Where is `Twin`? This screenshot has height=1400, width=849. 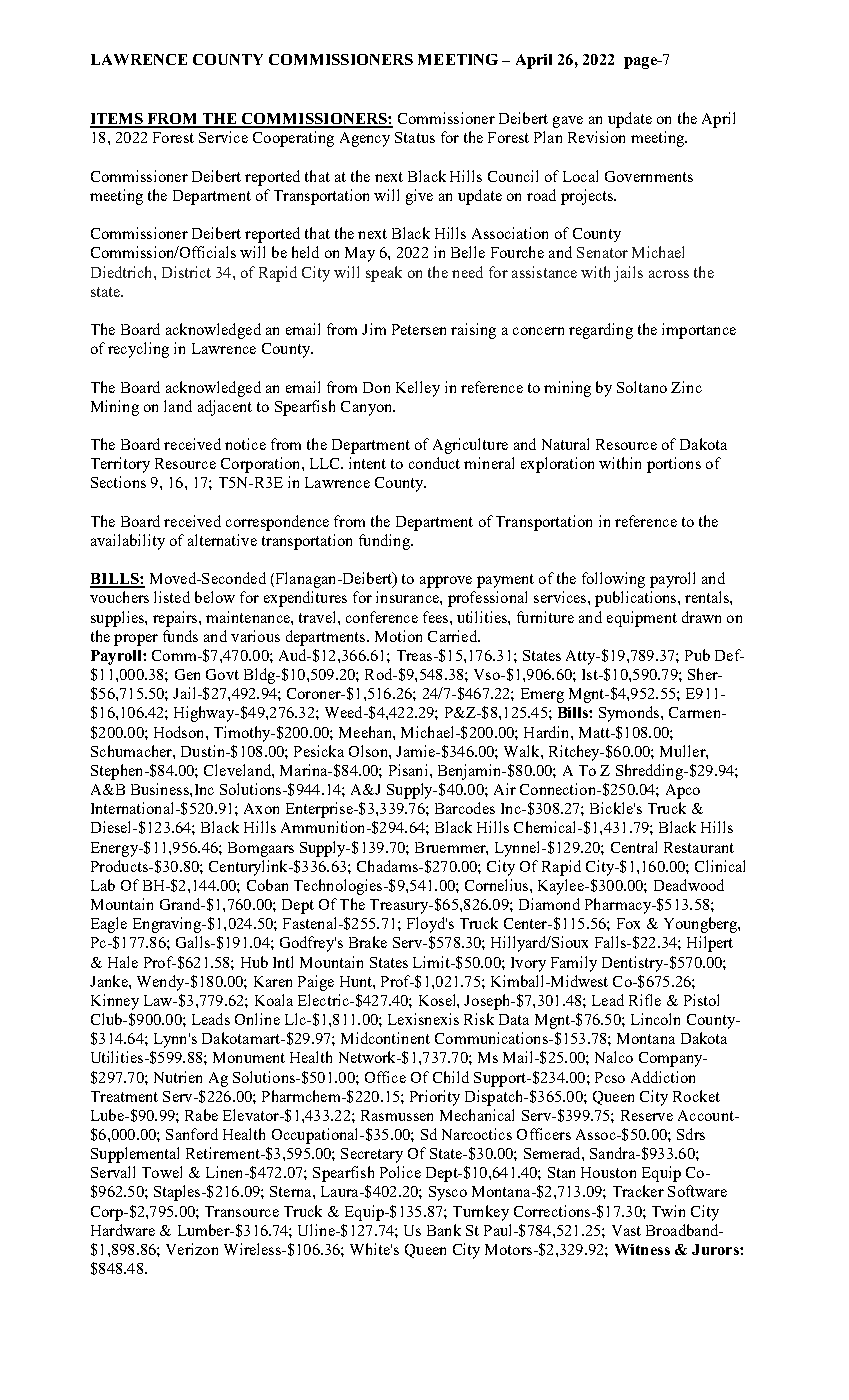
Twin is located at coordinates (668, 1211).
